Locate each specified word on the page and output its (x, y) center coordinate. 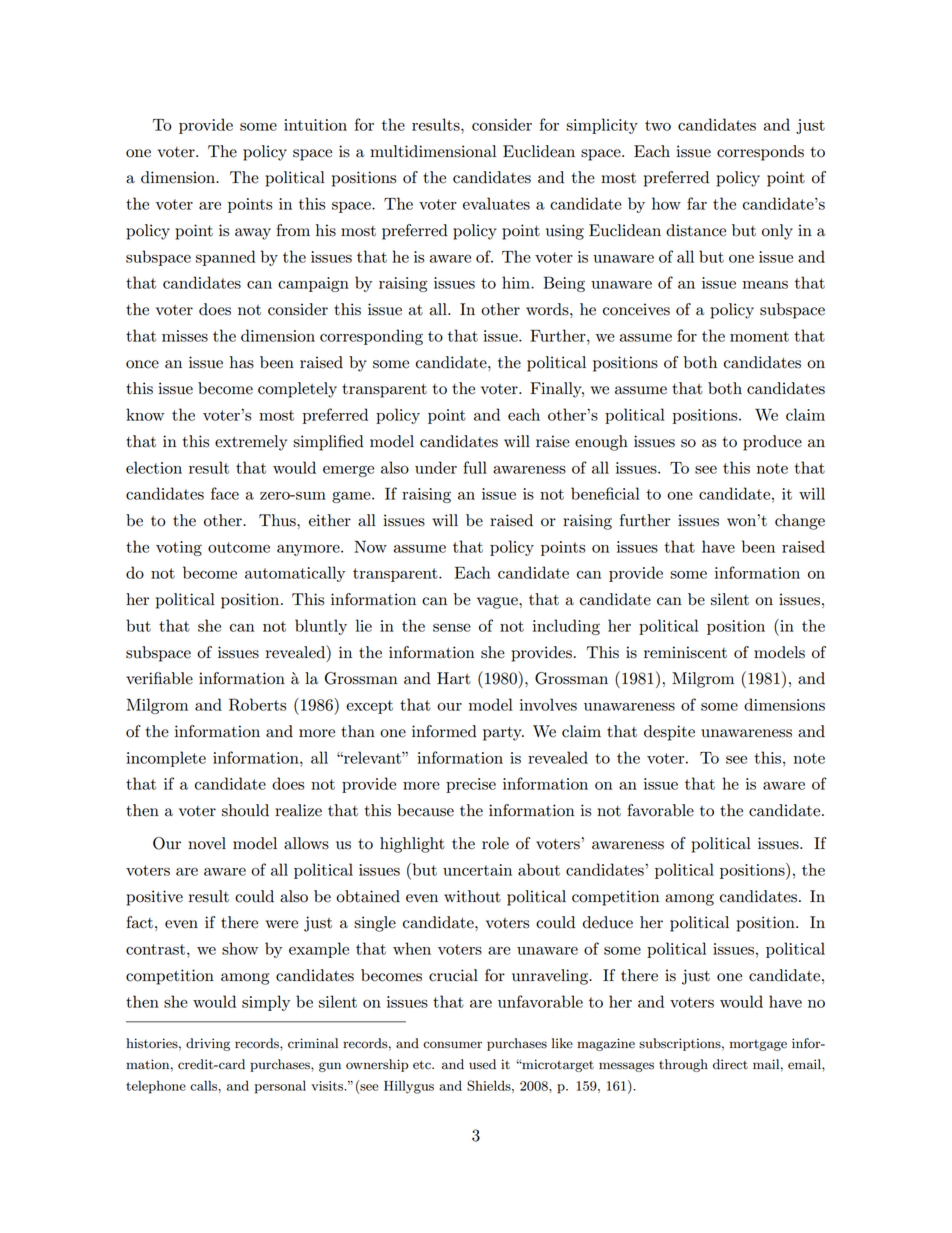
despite (669, 733)
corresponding (371, 337)
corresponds (760, 153)
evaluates (496, 203)
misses (185, 336)
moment (759, 336)
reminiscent (685, 652)
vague (498, 603)
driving (208, 1044)
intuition (315, 125)
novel (207, 843)
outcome (239, 547)
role (495, 843)
